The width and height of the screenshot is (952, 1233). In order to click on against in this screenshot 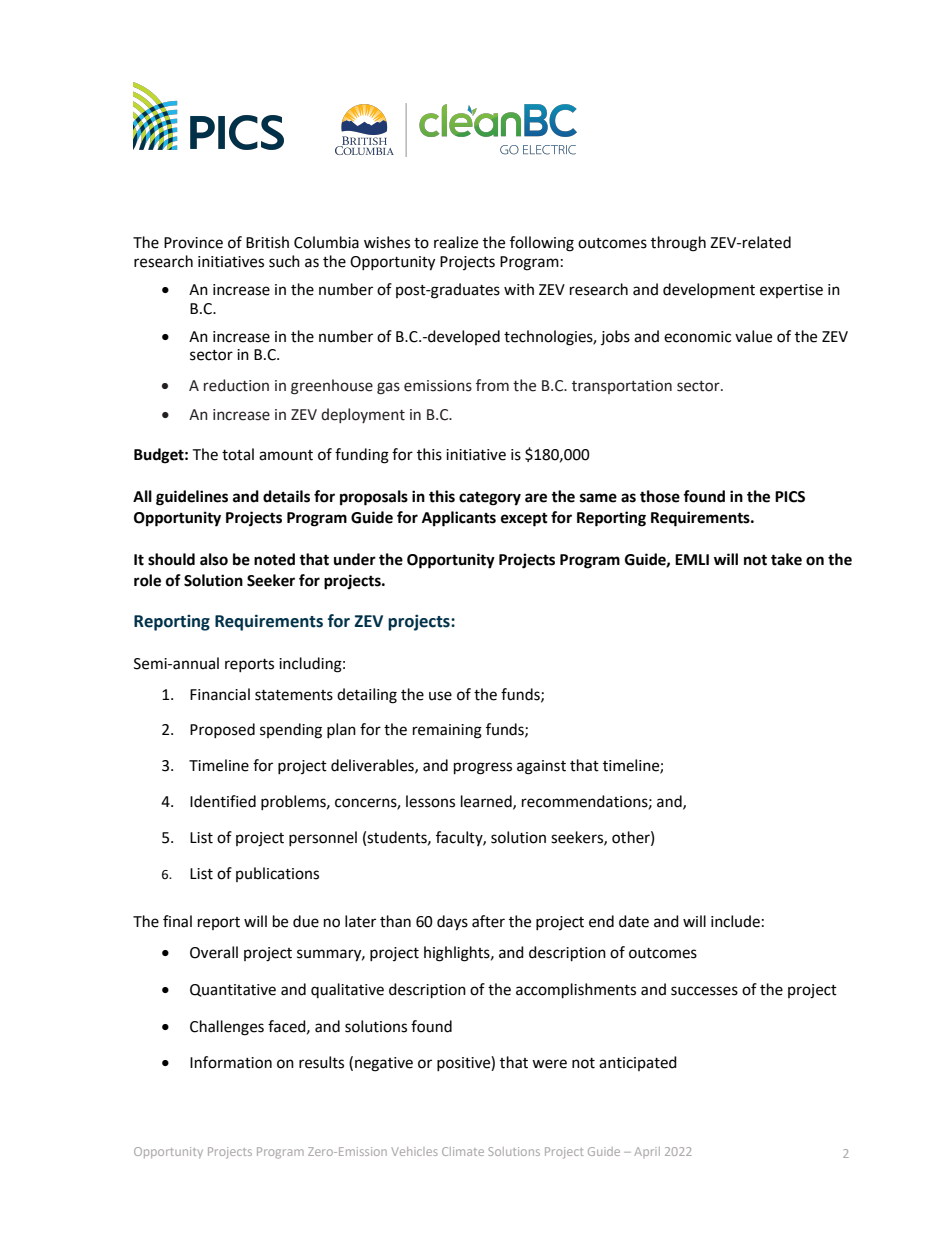, I will do `click(541, 767)`.
